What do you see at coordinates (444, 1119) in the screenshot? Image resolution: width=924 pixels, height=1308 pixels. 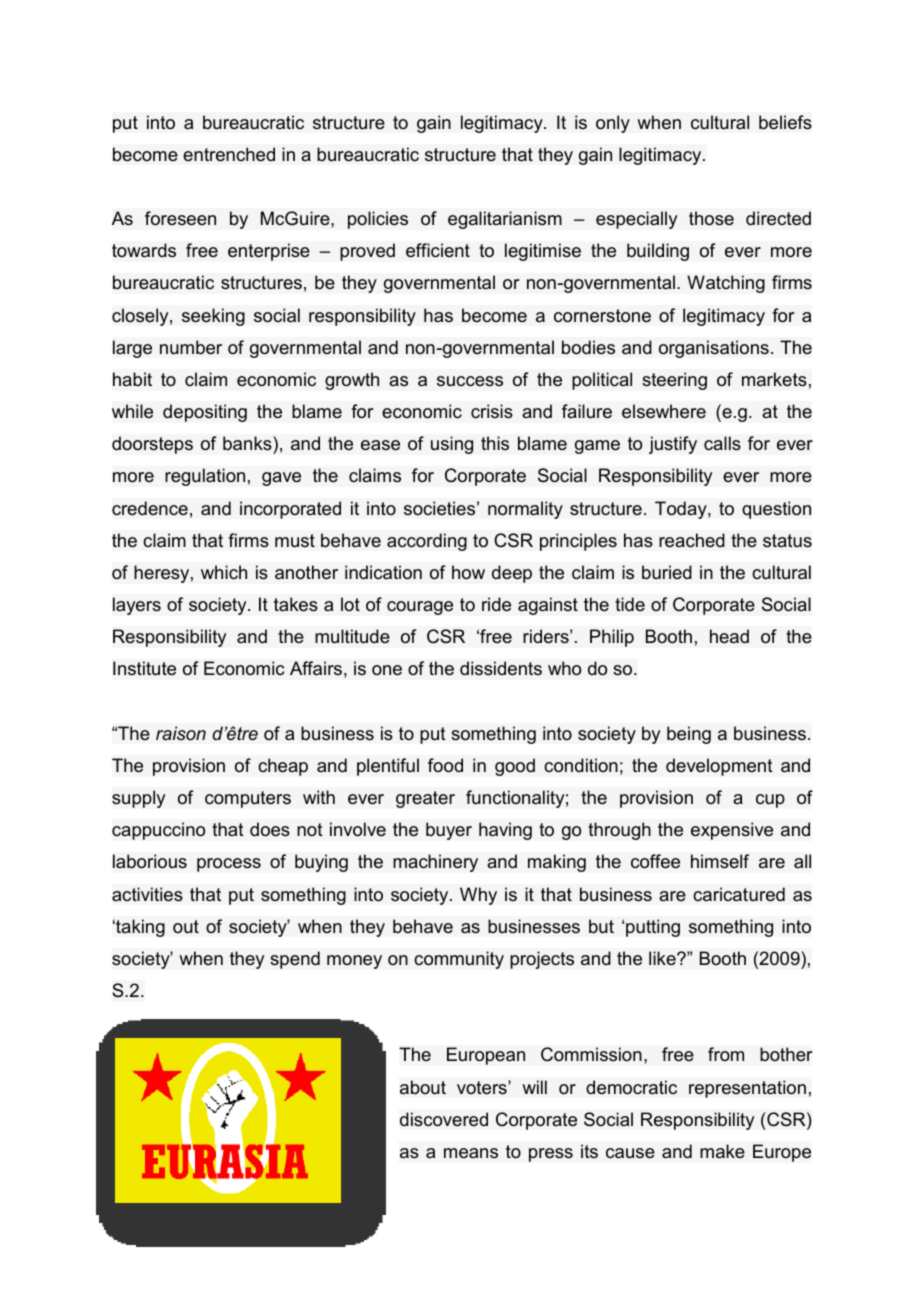 I see `discovered` at bounding box center [444, 1119].
